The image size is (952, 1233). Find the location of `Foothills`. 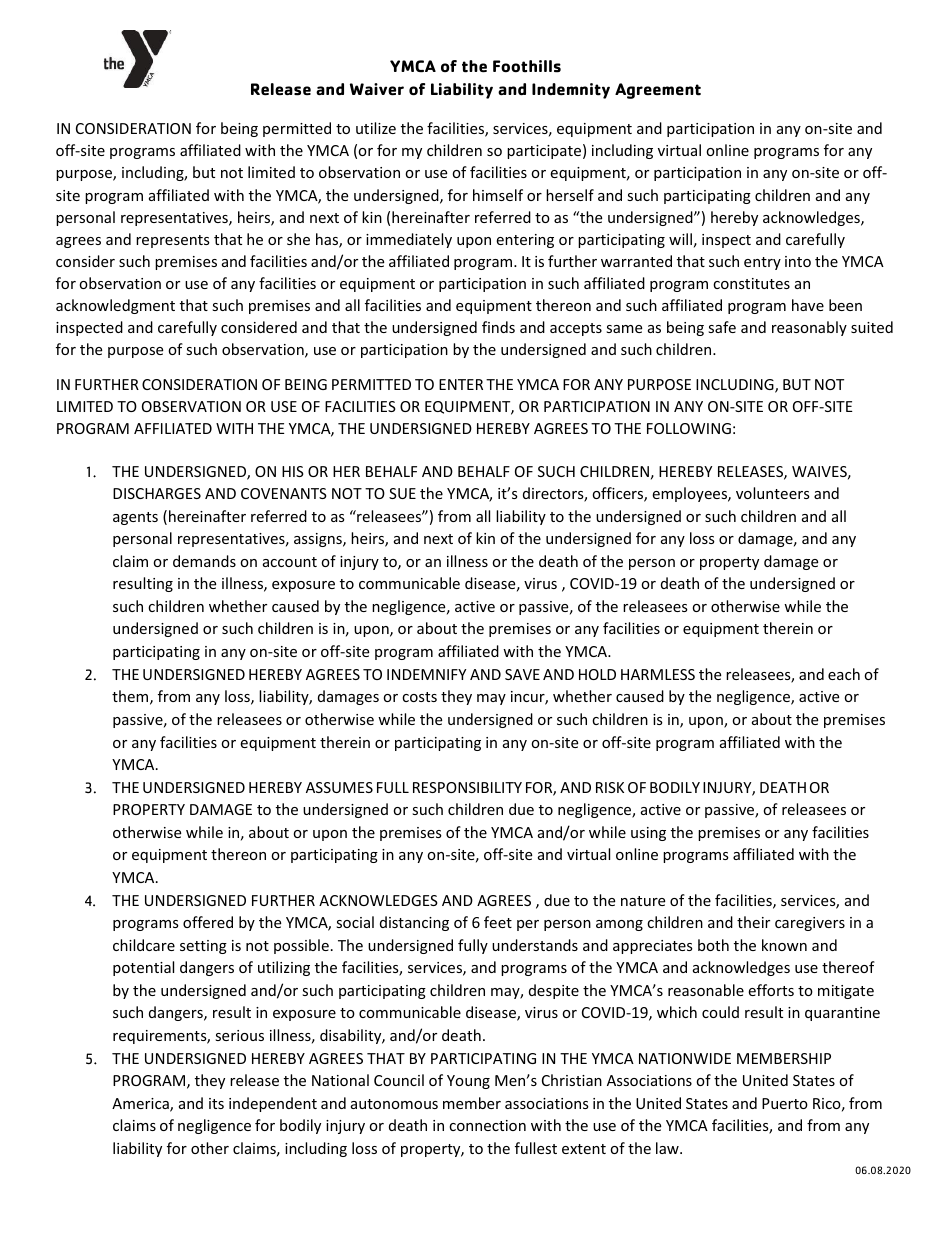

Foothills is located at coordinates (527, 66).
